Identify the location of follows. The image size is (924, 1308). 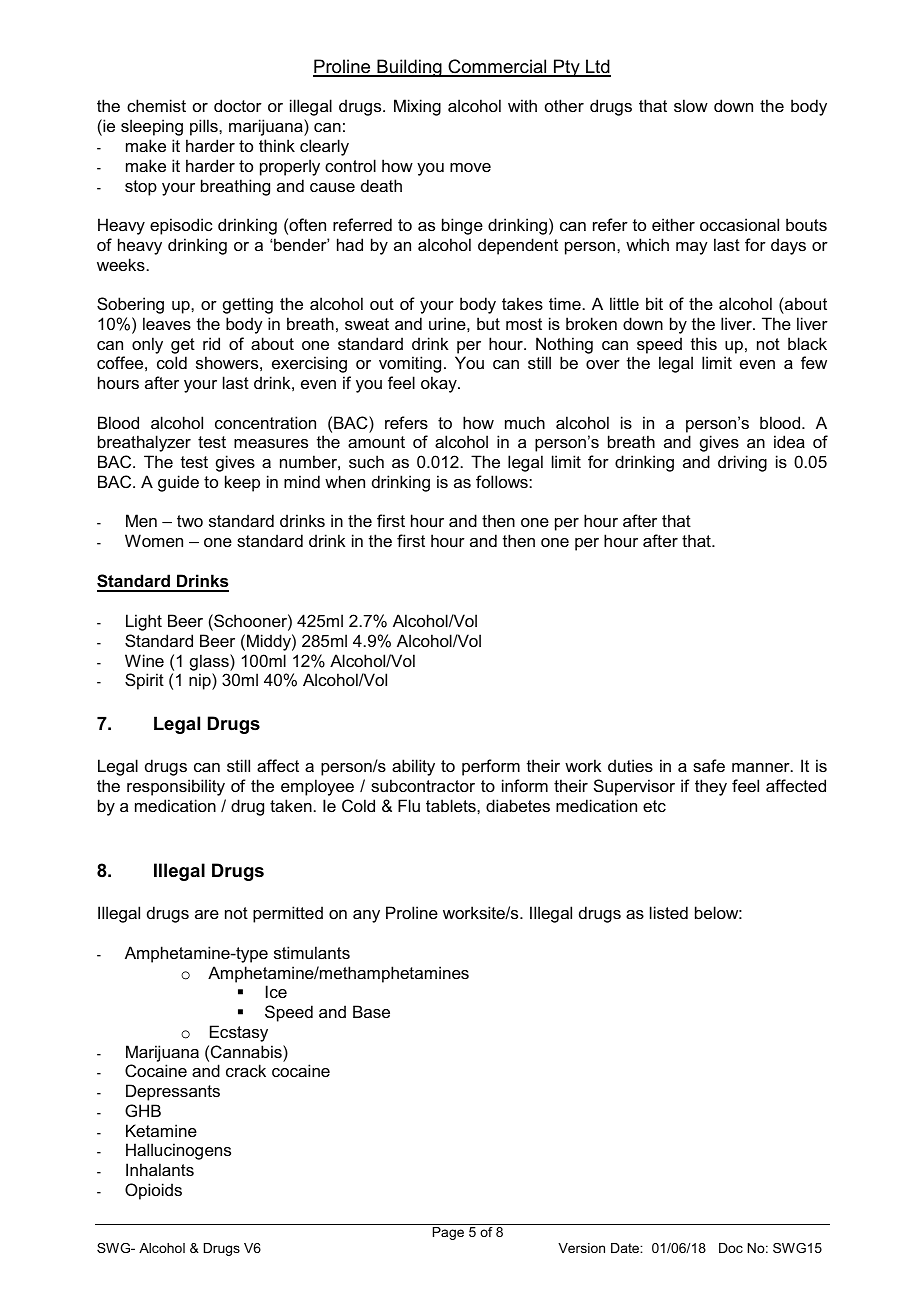
(503, 481).
